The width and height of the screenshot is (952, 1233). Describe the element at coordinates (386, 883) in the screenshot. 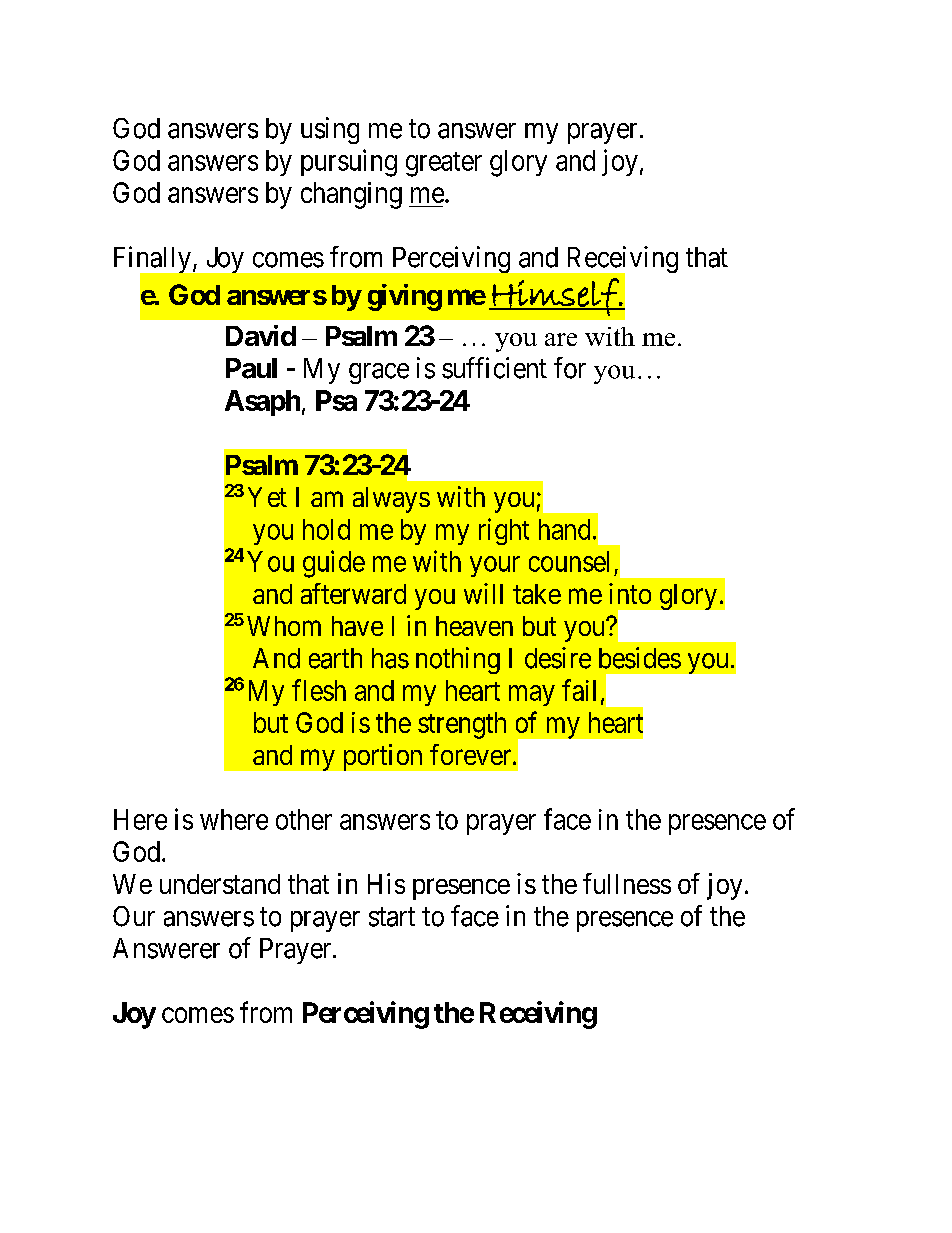

I see `His` at that location.
